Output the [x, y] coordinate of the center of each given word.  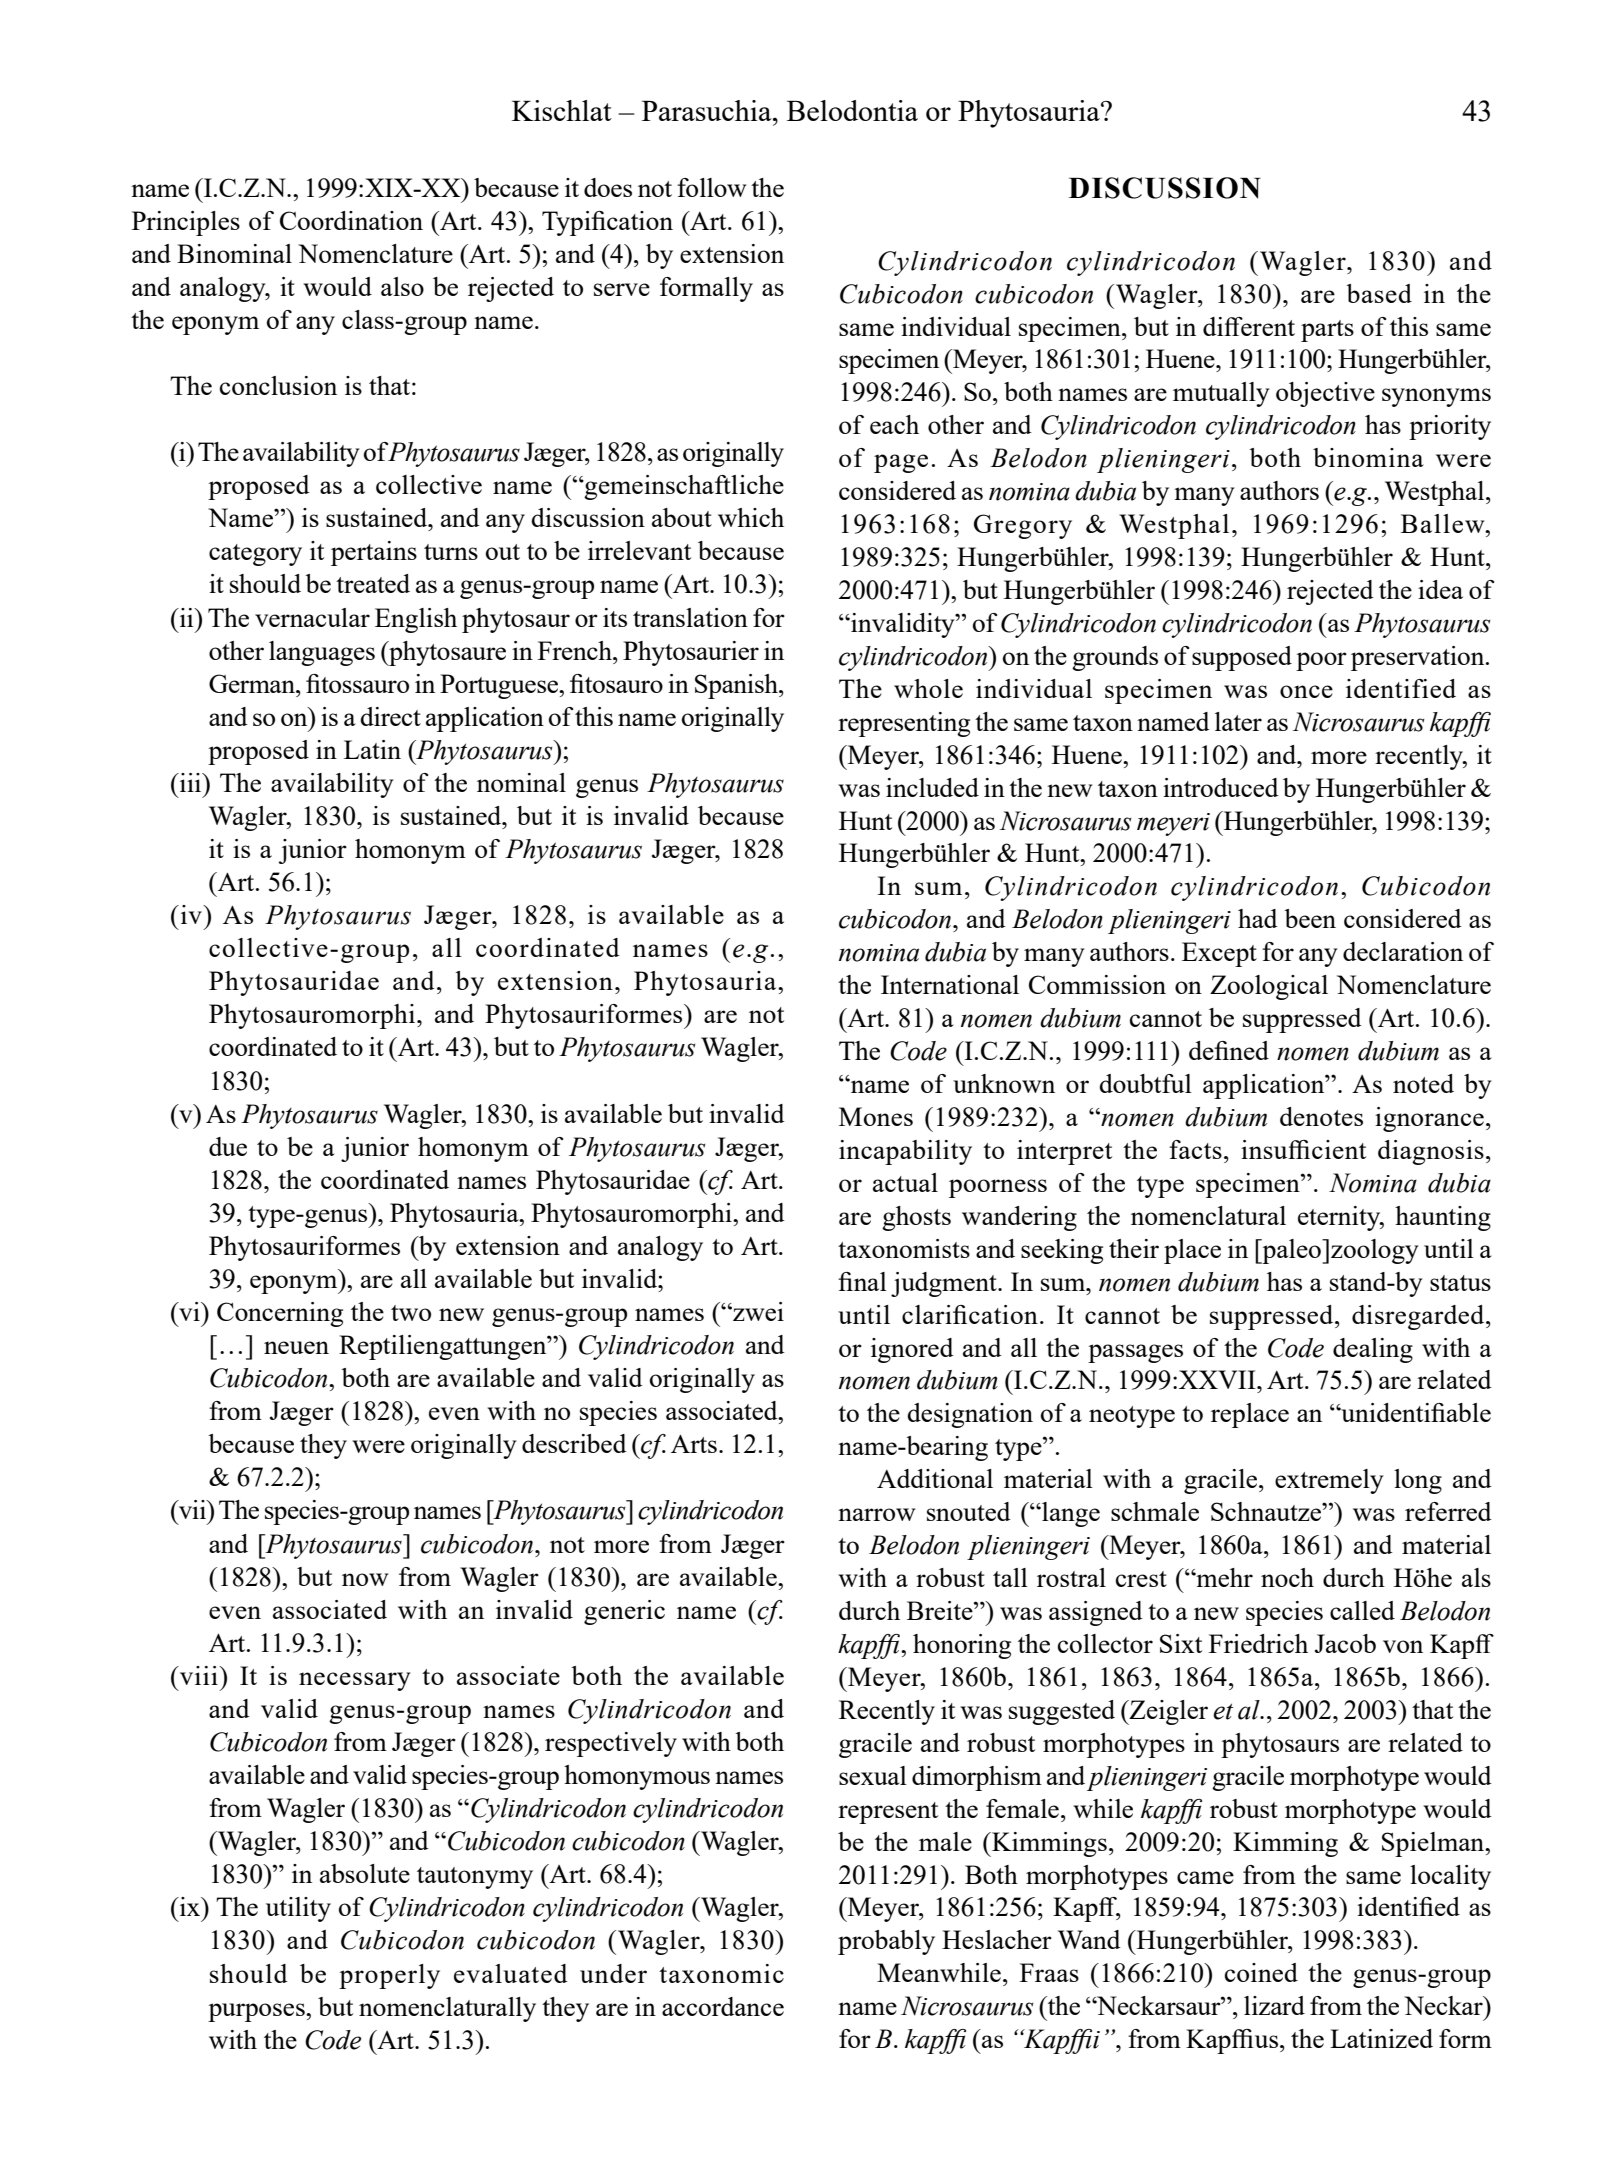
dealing [1373, 1350]
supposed [1242, 658]
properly [389, 1976]
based [1379, 293]
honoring [962, 1646]
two [411, 1313]
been [1310, 918]
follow [711, 187]
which [751, 517]
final [862, 1281]
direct [390, 716]
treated [373, 583]
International [950, 984]
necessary [355, 1681]
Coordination [351, 220]
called [1362, 1610]
